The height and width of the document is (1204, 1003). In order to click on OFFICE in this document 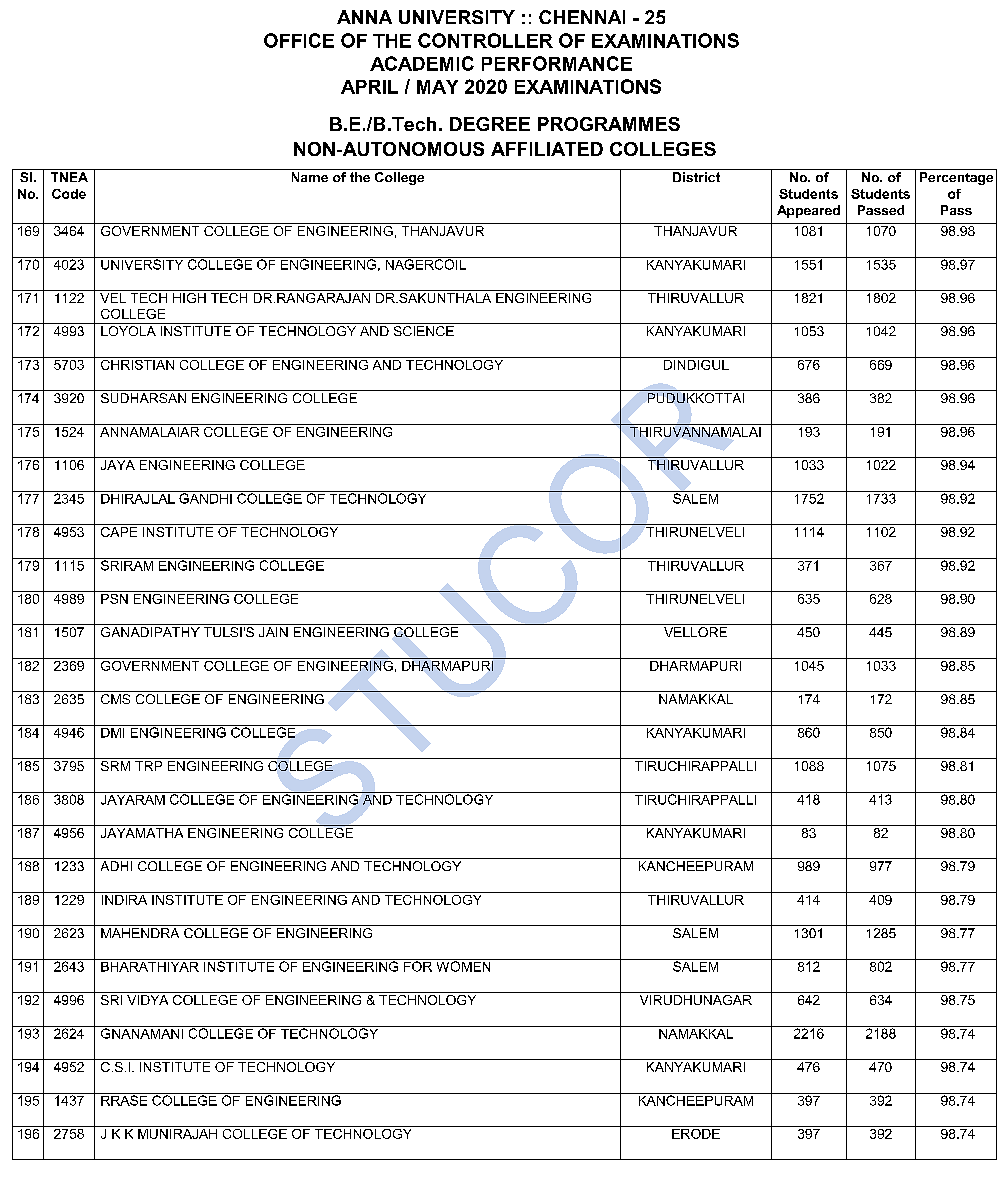, I will do `click(299, 40)`.
